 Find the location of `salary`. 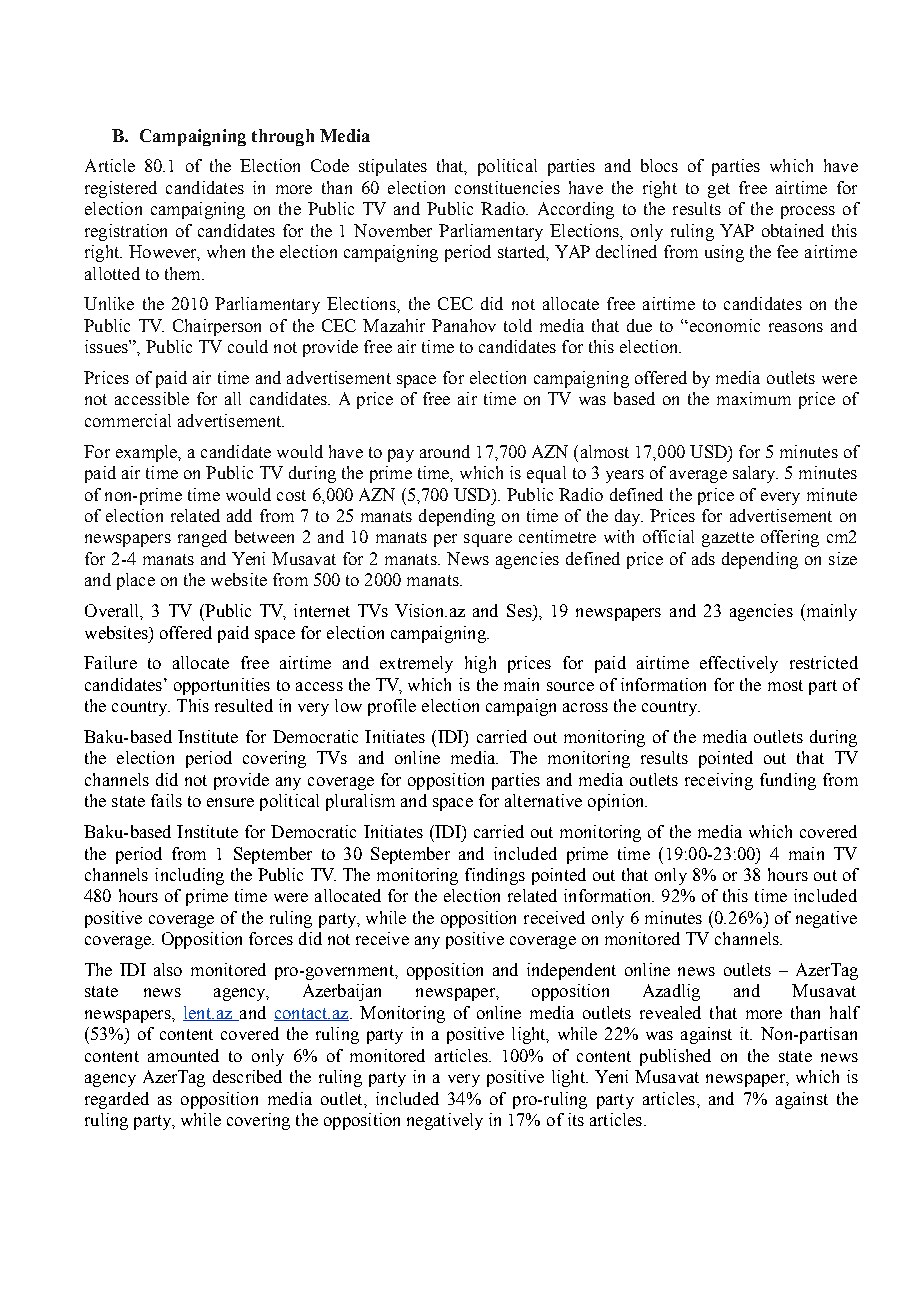

salary is located at coordinates (755, 474).
